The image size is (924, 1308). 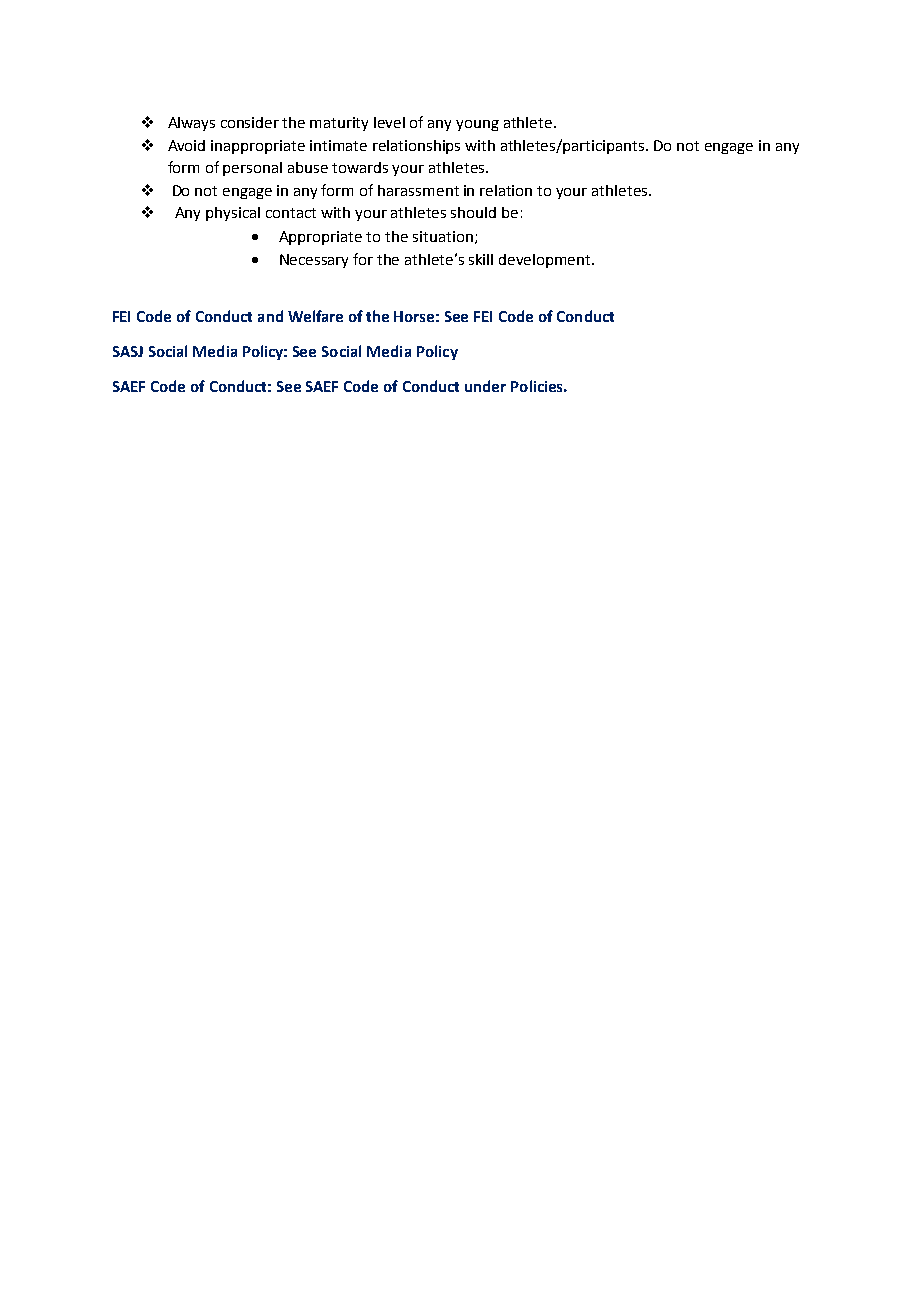 What do you see at coordinates (481, 259) in the image?
I see `skill` at bounding box center [481, 259].
